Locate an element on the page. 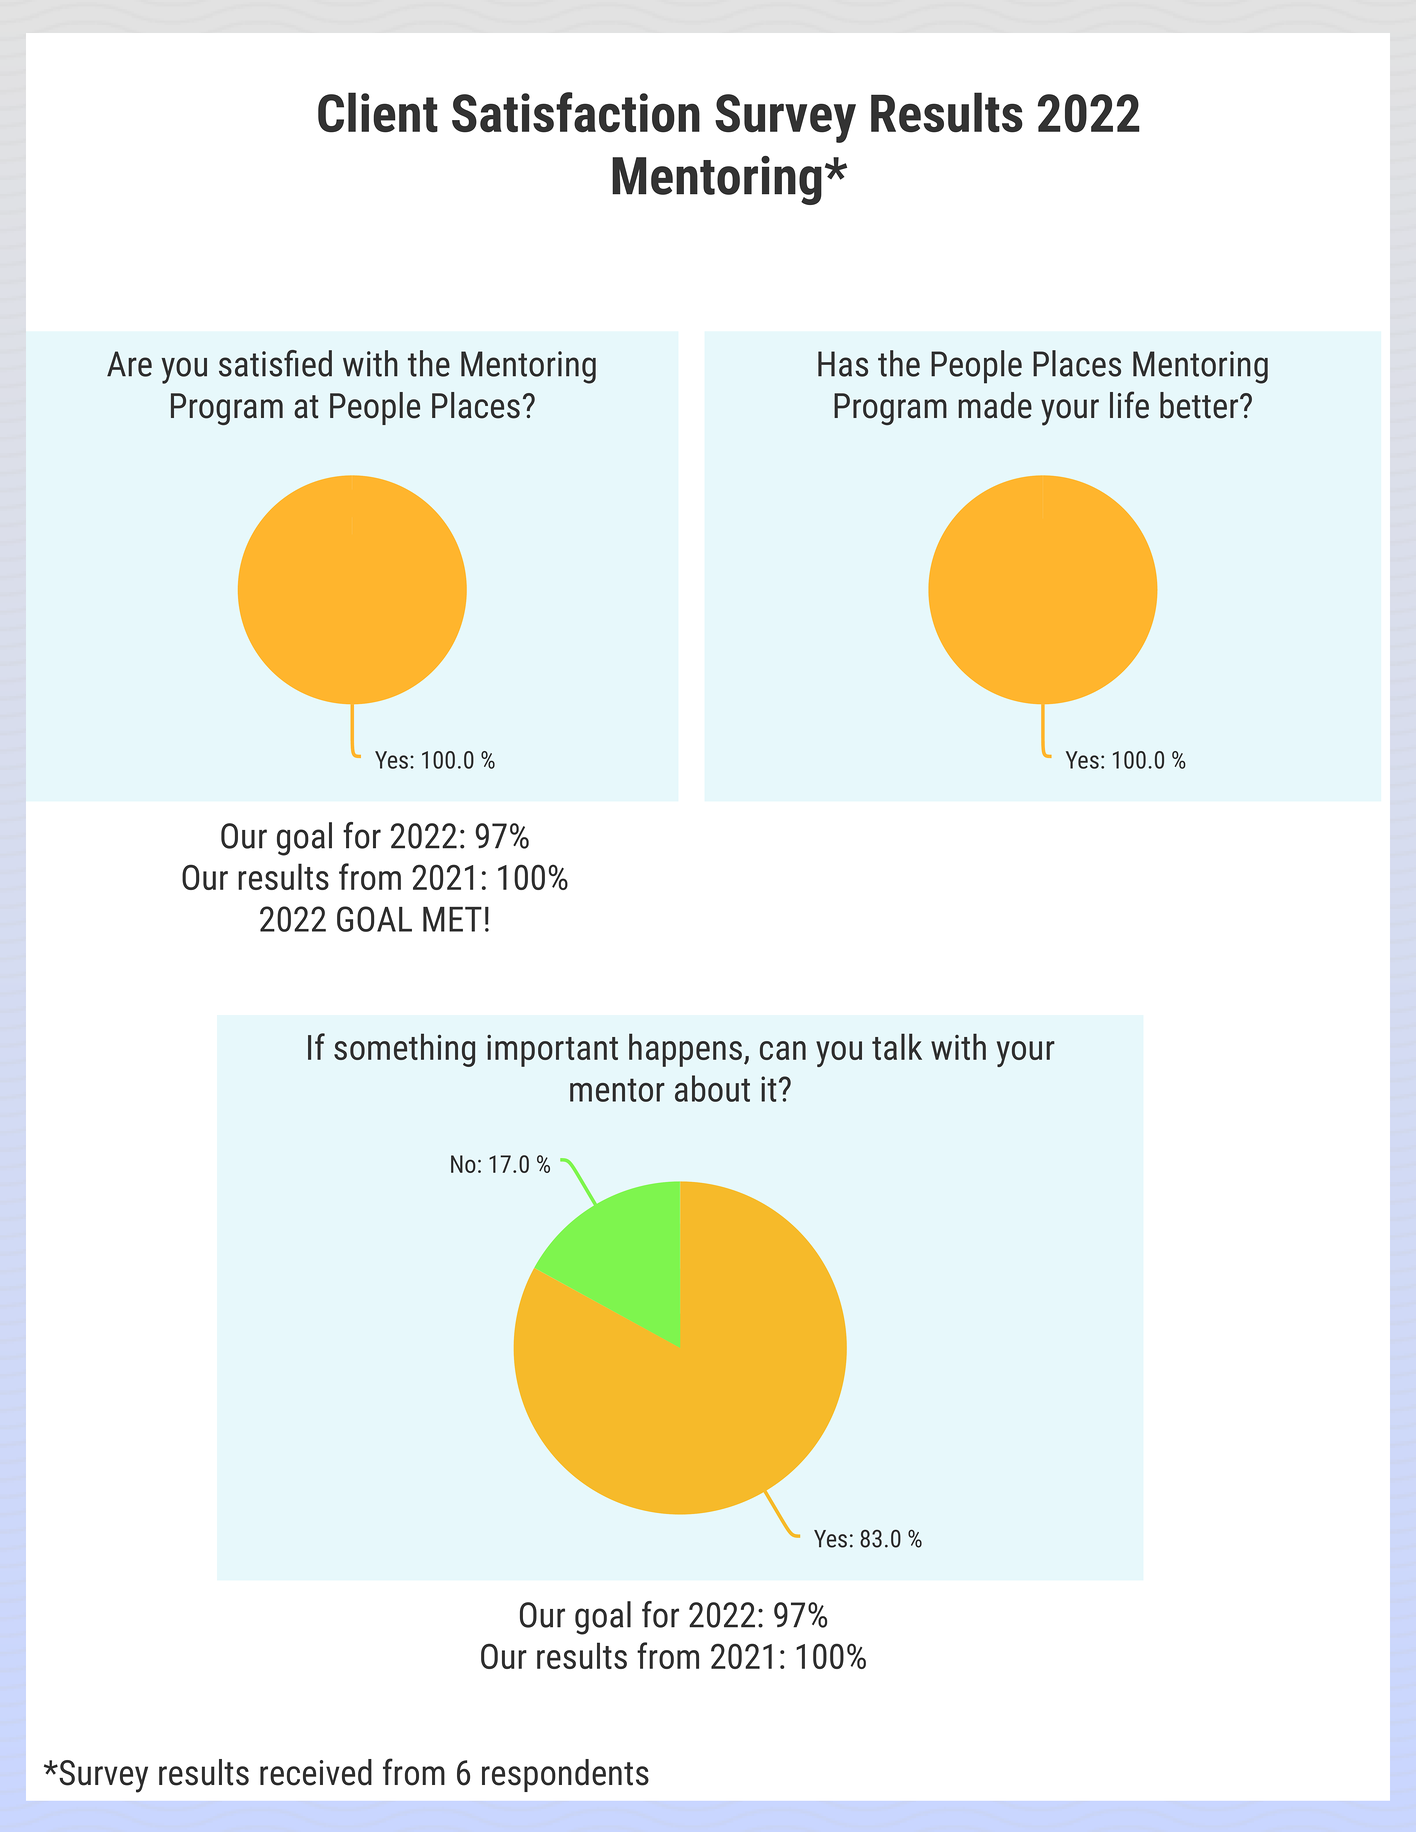  talk is located at coordinates (897, 1046).
